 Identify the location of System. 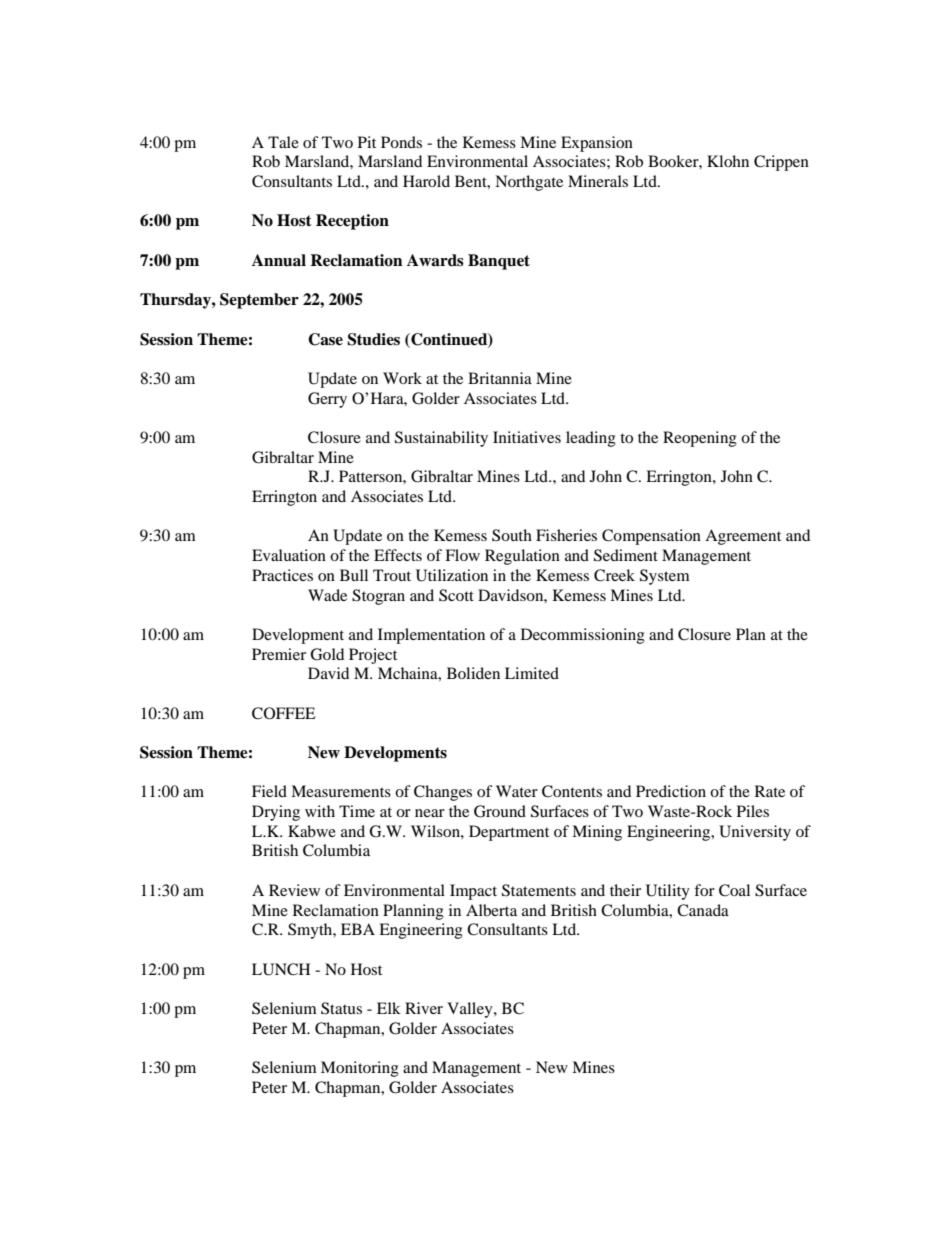
(665, 577).
